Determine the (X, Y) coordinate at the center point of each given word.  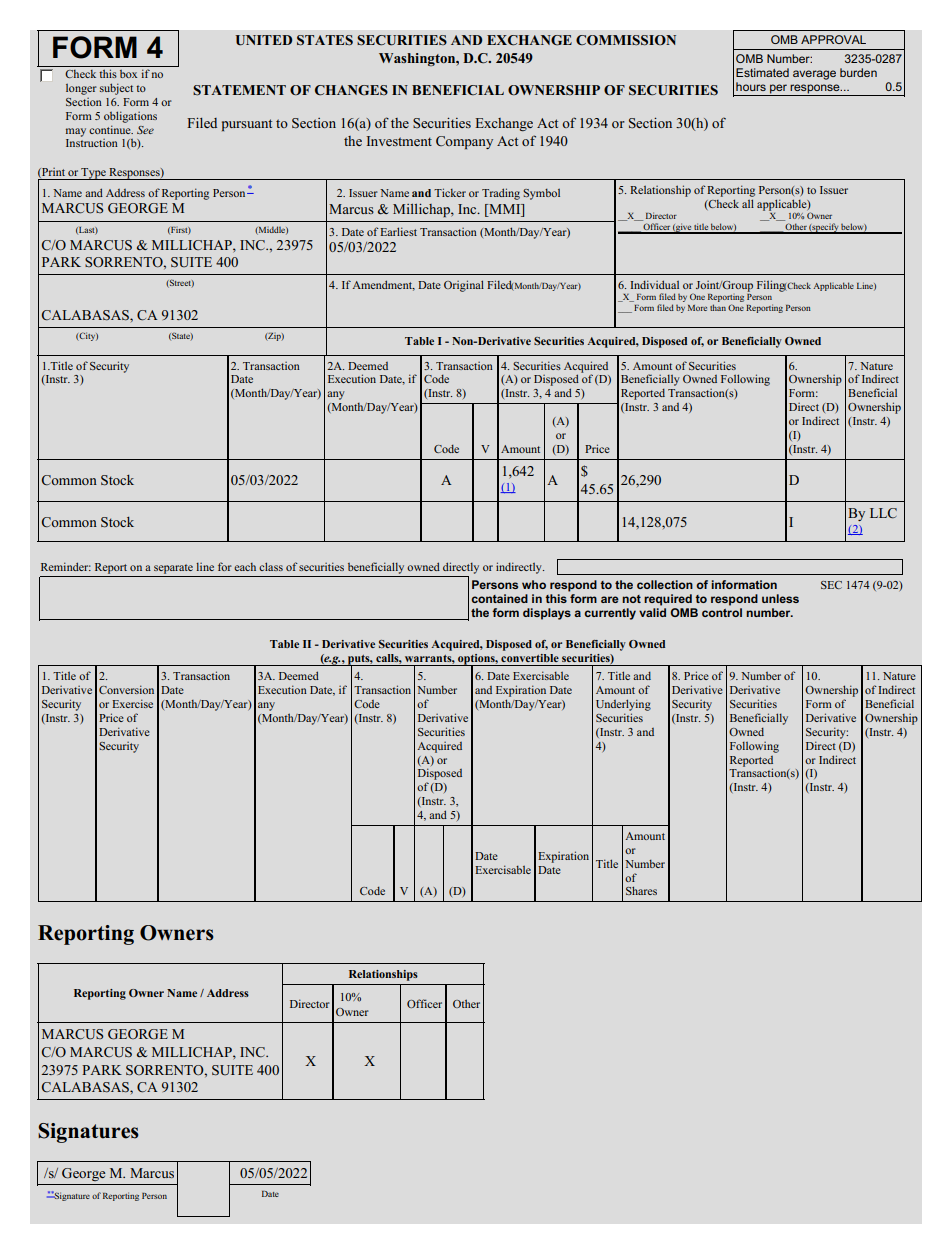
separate (173, 569)
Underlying (623, 705)
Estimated (762, 72)
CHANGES (351, 90)
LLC (883, 513)
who (534, 584)
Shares (641, 890)
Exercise (132, 703)
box (128, 74)
